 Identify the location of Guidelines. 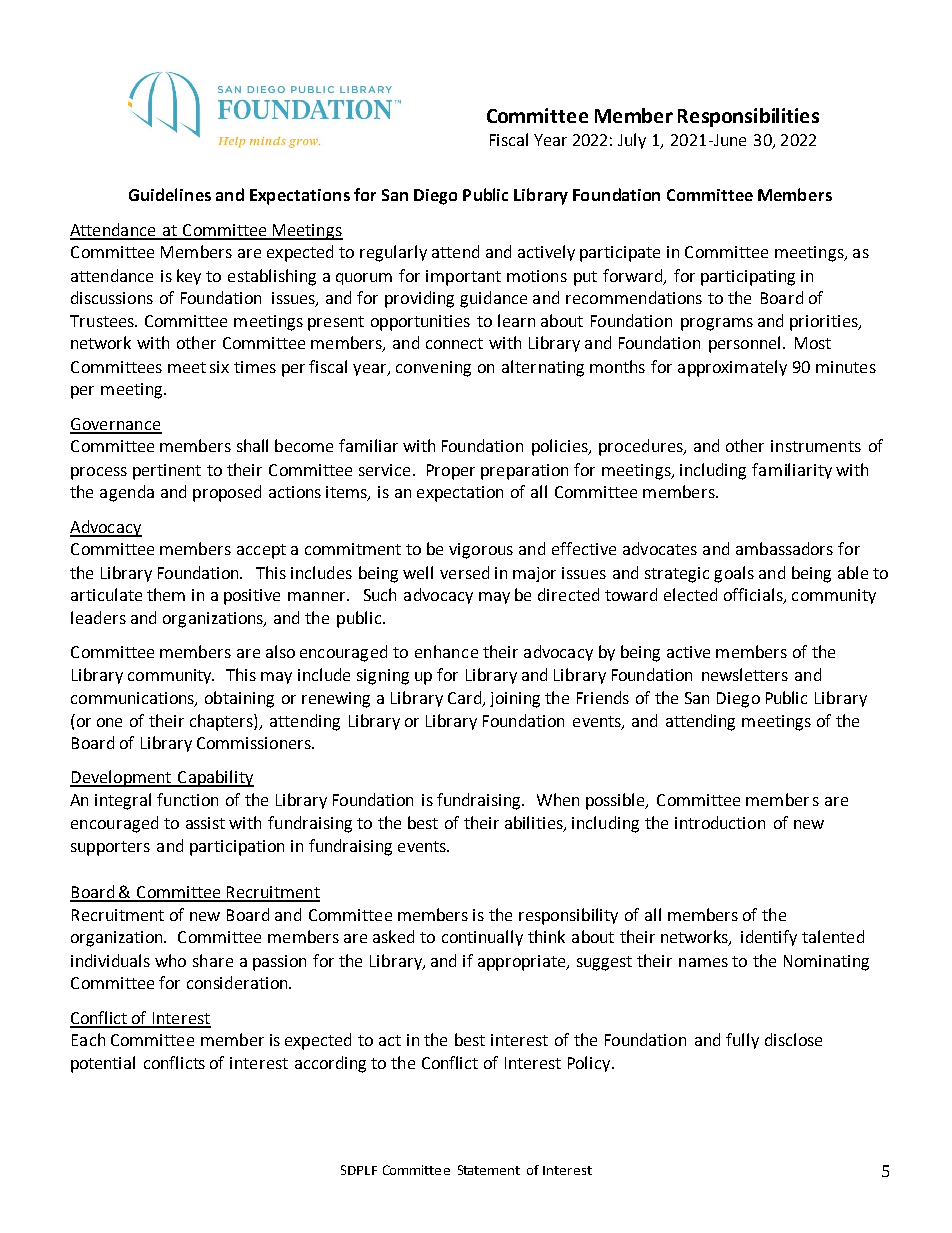
(170, 194).
